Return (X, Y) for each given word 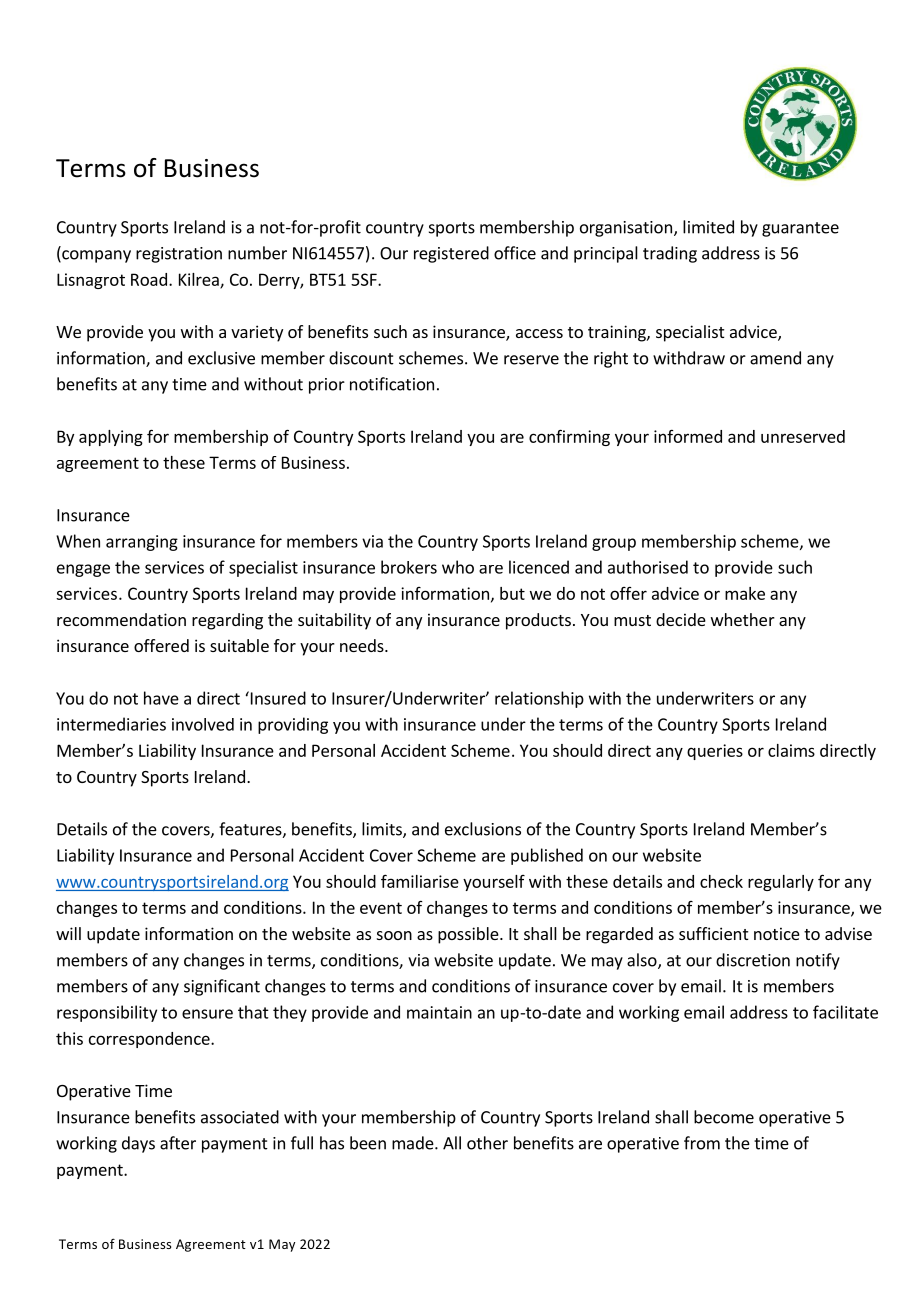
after (178, 1143)
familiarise (420, 881)
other (487, 1143)
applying (111, 438)
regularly (781, 883)
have (161, 698)
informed (688, 436)
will (68, 933)
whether (743, 619)
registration (179, 255)
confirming (569, 437)
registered (451, 254)
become (724, 1117)
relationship (539, 699)
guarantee (800, 229)
